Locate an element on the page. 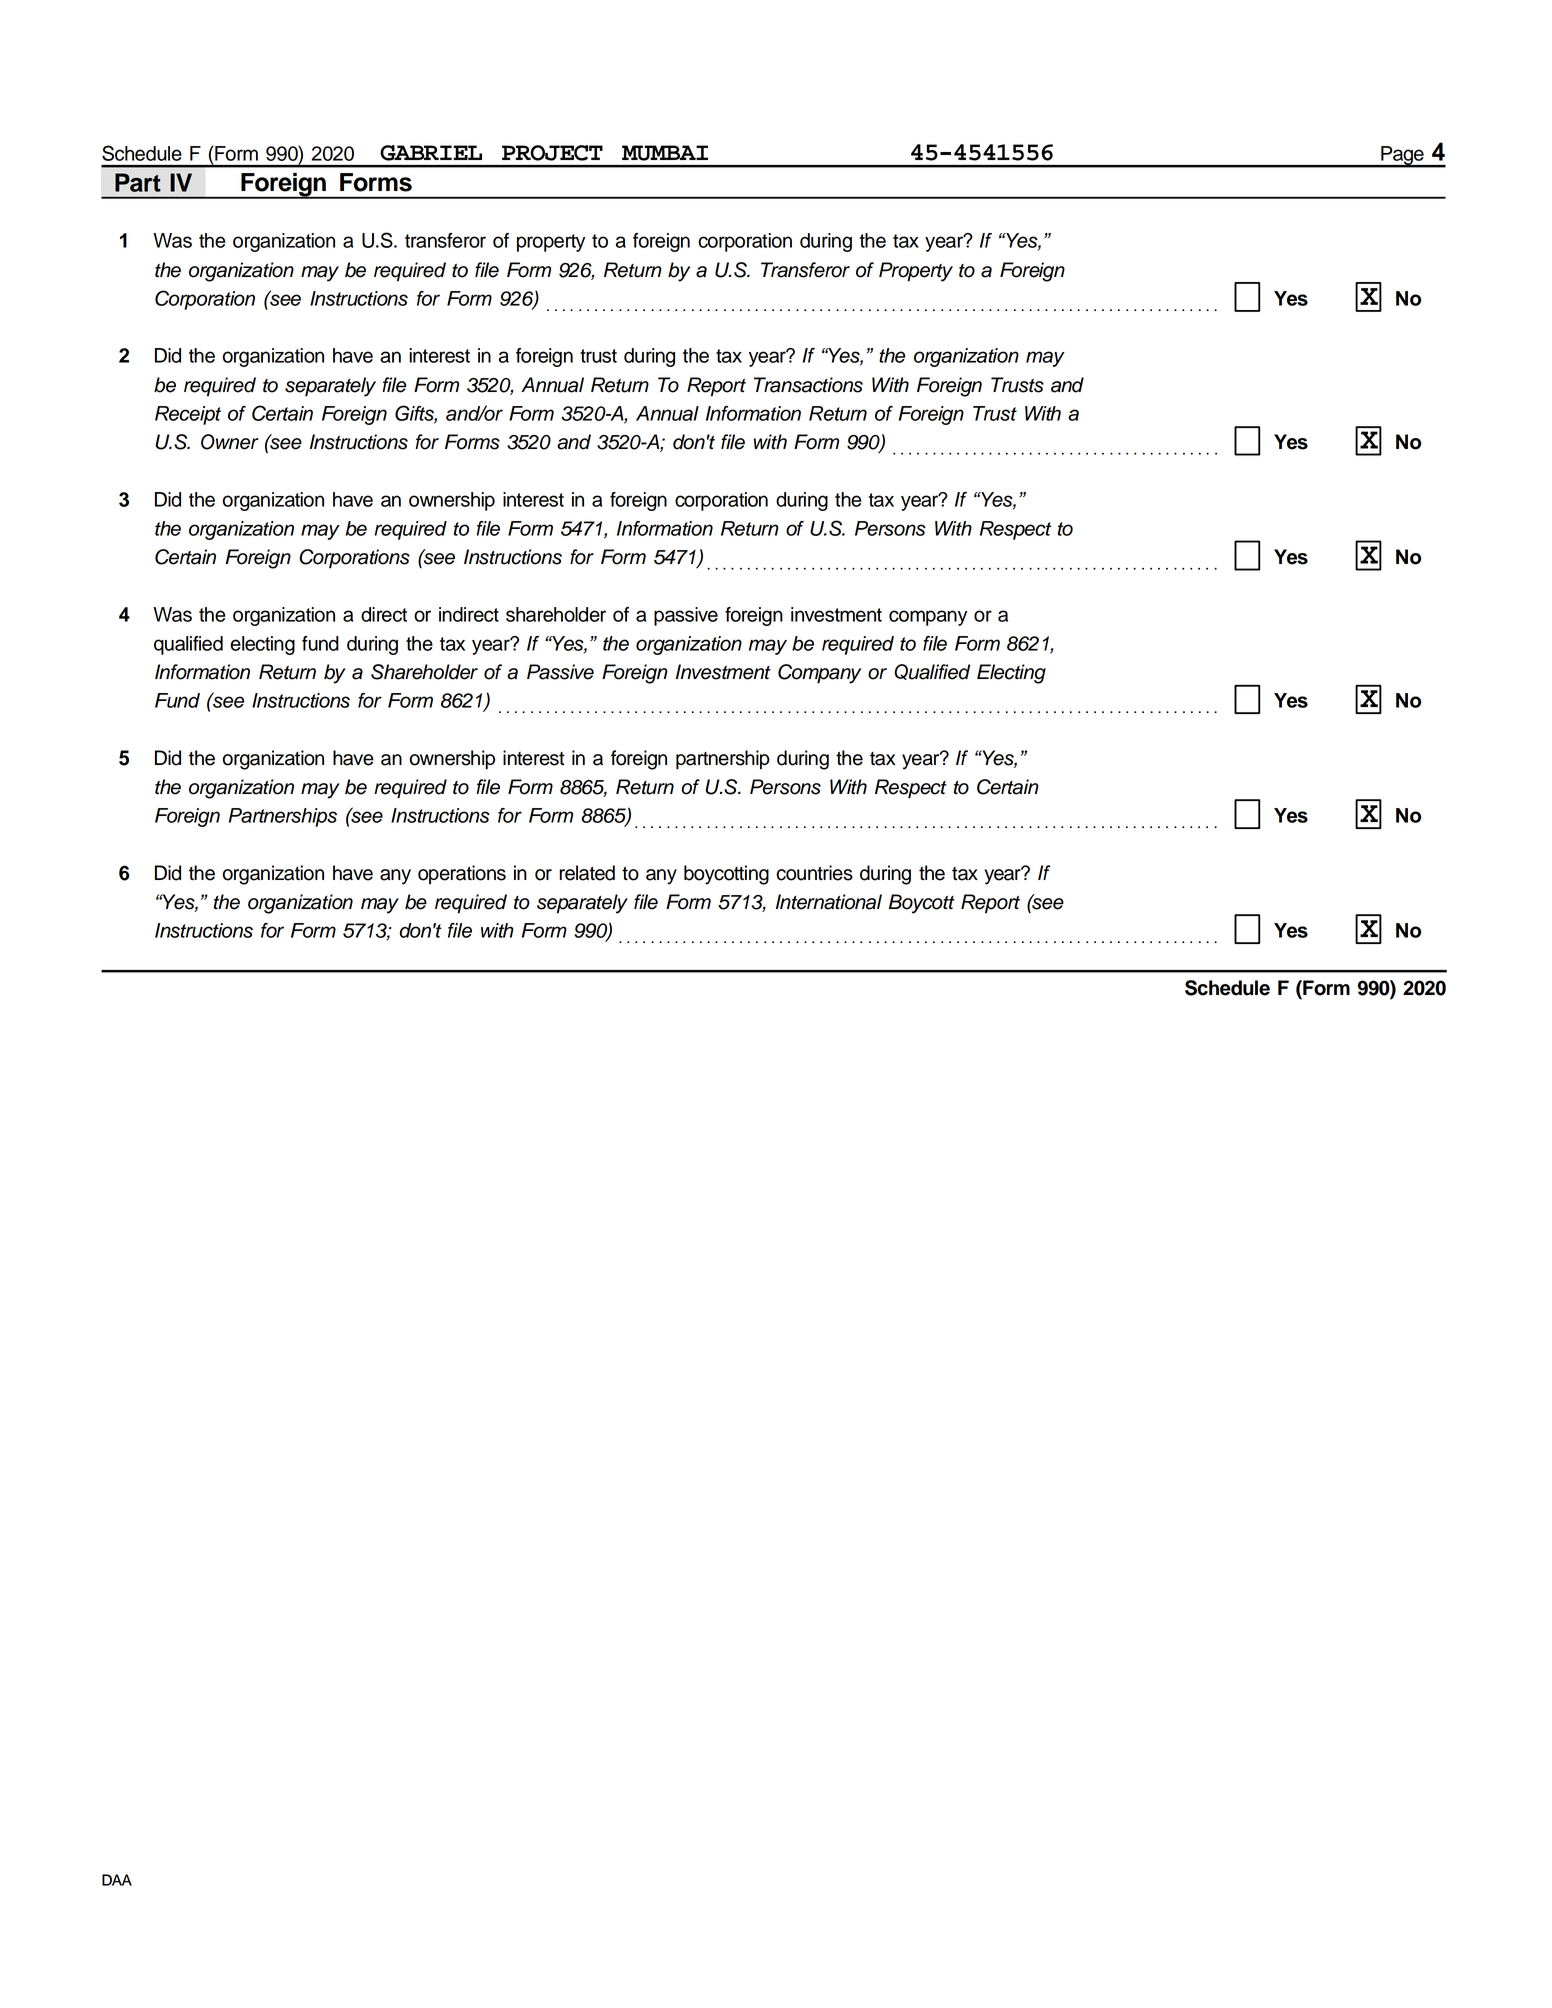  Page is located at coordinates (1402, 157).
